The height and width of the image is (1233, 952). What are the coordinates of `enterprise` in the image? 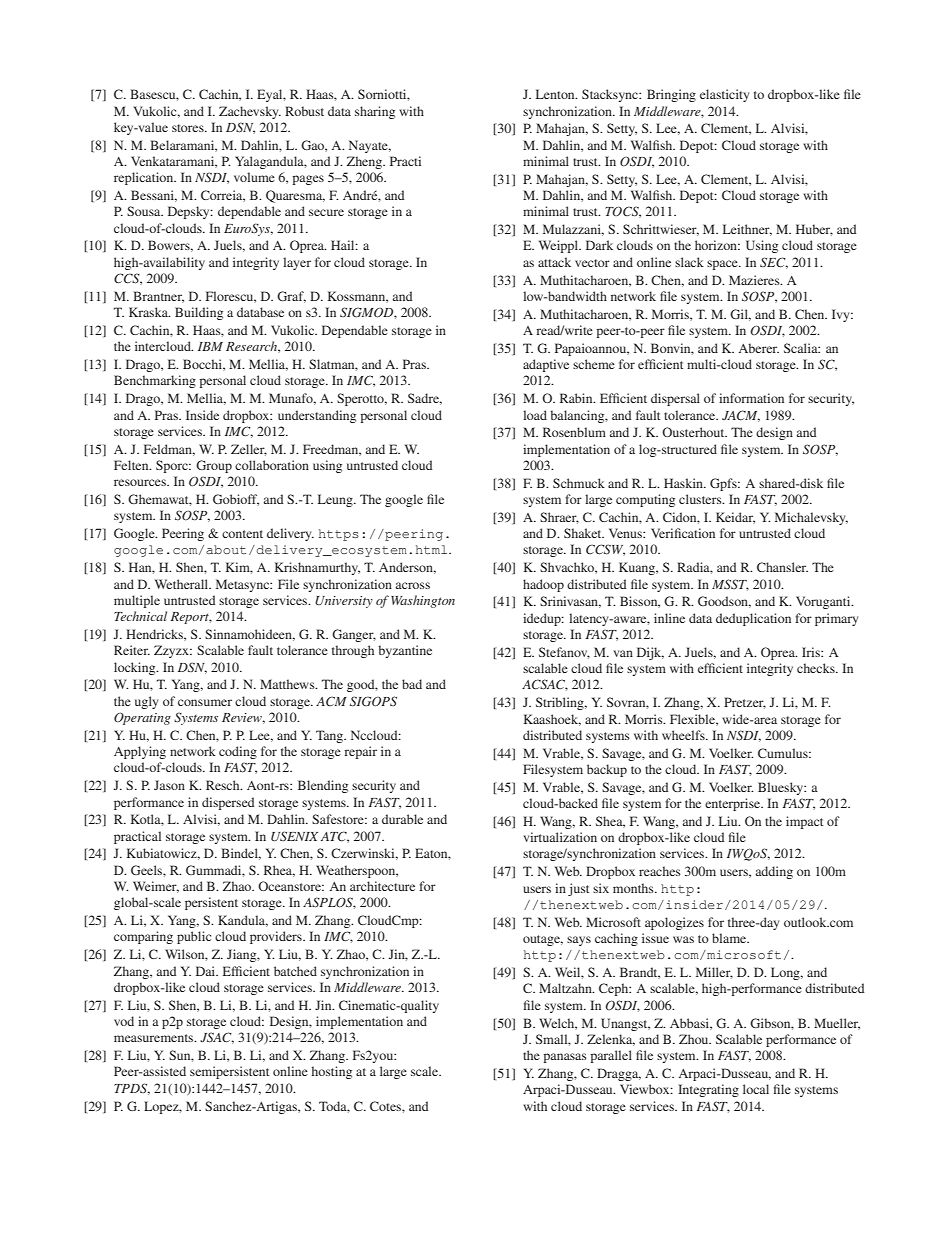 It's located at (734, 804).
